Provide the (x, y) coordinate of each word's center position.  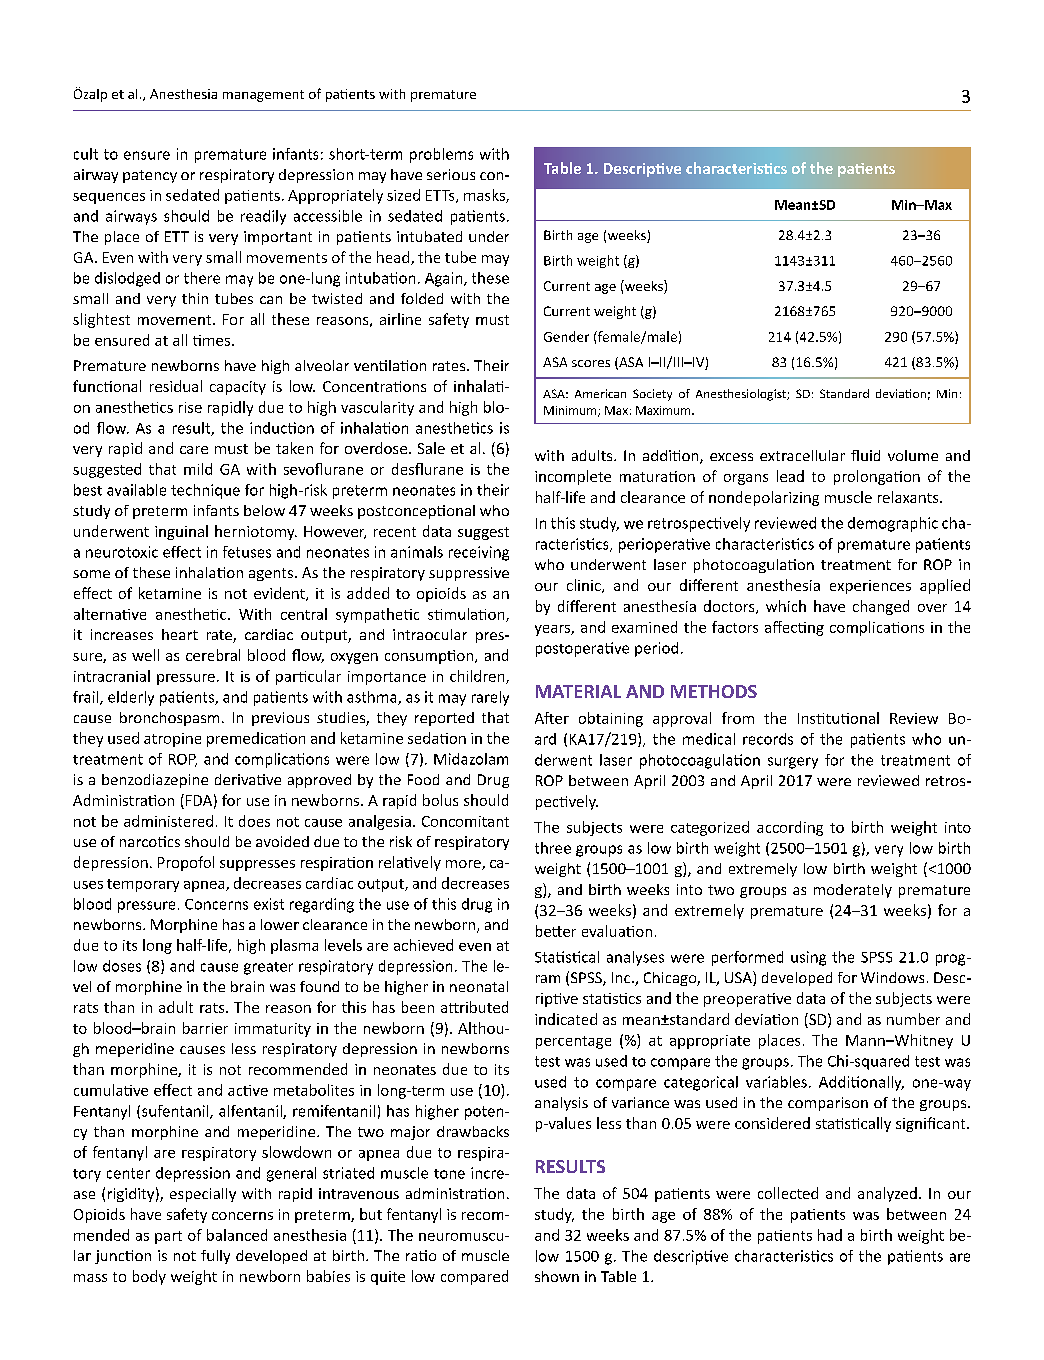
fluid (865, 455)
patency (150, 176)
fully (215, 1257)
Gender (566, 336)
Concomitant (465, 821)
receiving (479, 553)
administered (168, 821)
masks (485, 196)
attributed (474, 1007)
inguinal (181, 532)
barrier (205, 1028)
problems (441, 155)
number (913, 1019)
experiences (870, 587)
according (790, 828)
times (211, 340)
